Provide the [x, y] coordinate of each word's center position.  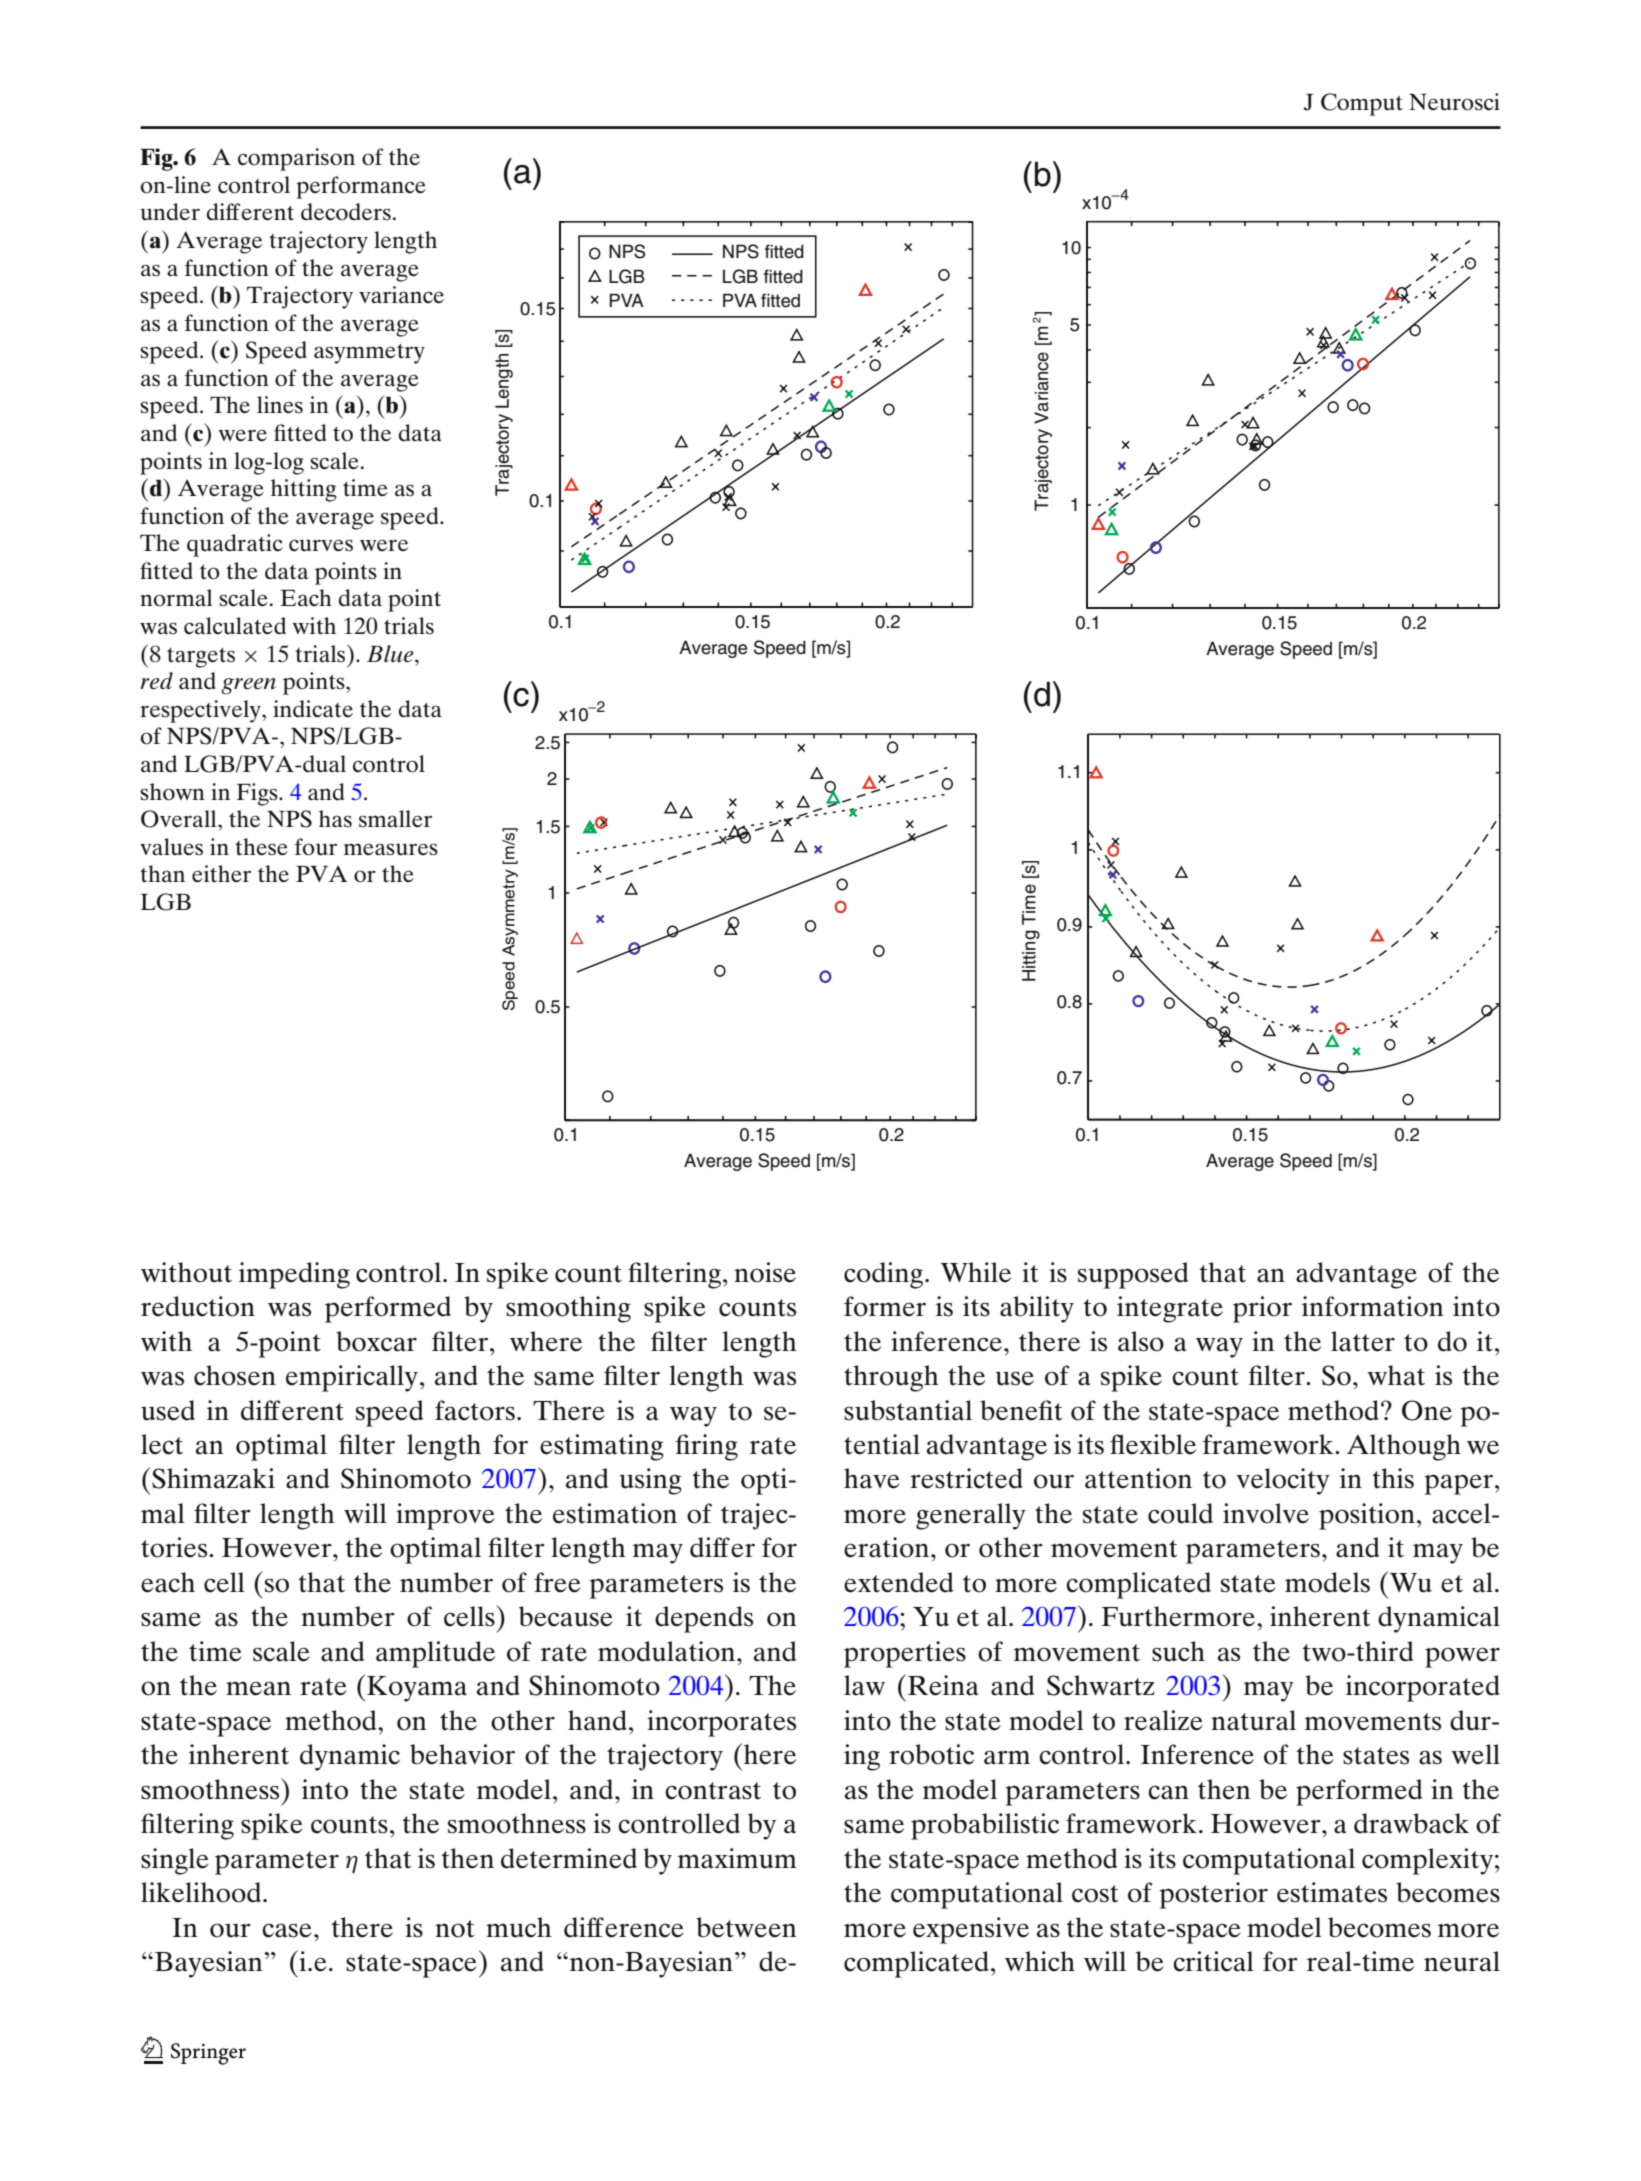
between [746, 1927]
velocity [1283, 1481]
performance [361, 187]
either [221, 874]
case [287, 1930]
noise [765, 1272]
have [872, 1478]
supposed [1133, 1275]
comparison [296, 159]
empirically [352, 1378]
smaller [395, 819]
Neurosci [1454, 102]
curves [321, 545]
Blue [391, 654]
